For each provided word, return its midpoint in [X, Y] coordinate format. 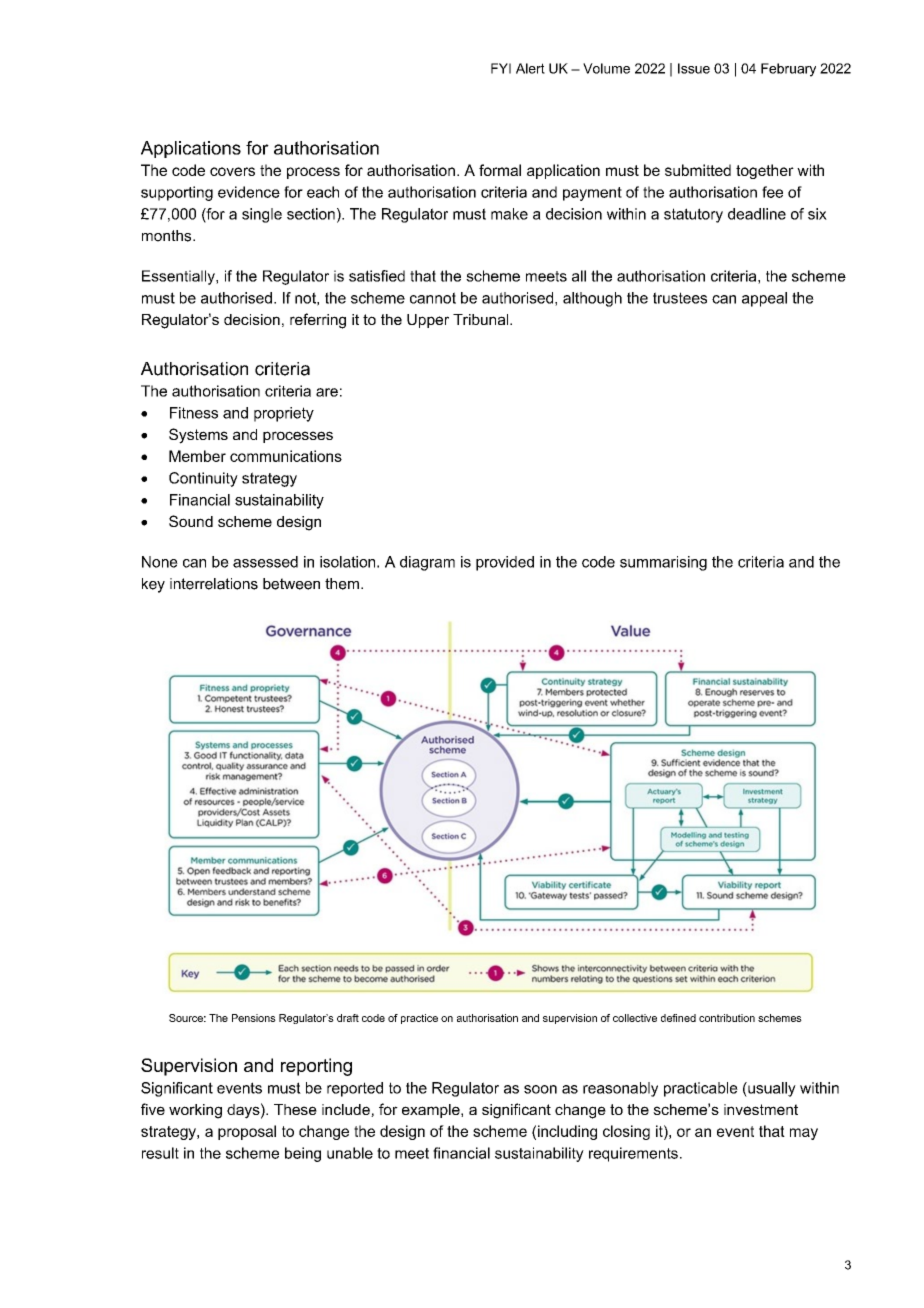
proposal [247, 1132]
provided [505, 563]
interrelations [214, 584]
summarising [663, 563]
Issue [694, 68]
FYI [501, 68]
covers [232, 171]
